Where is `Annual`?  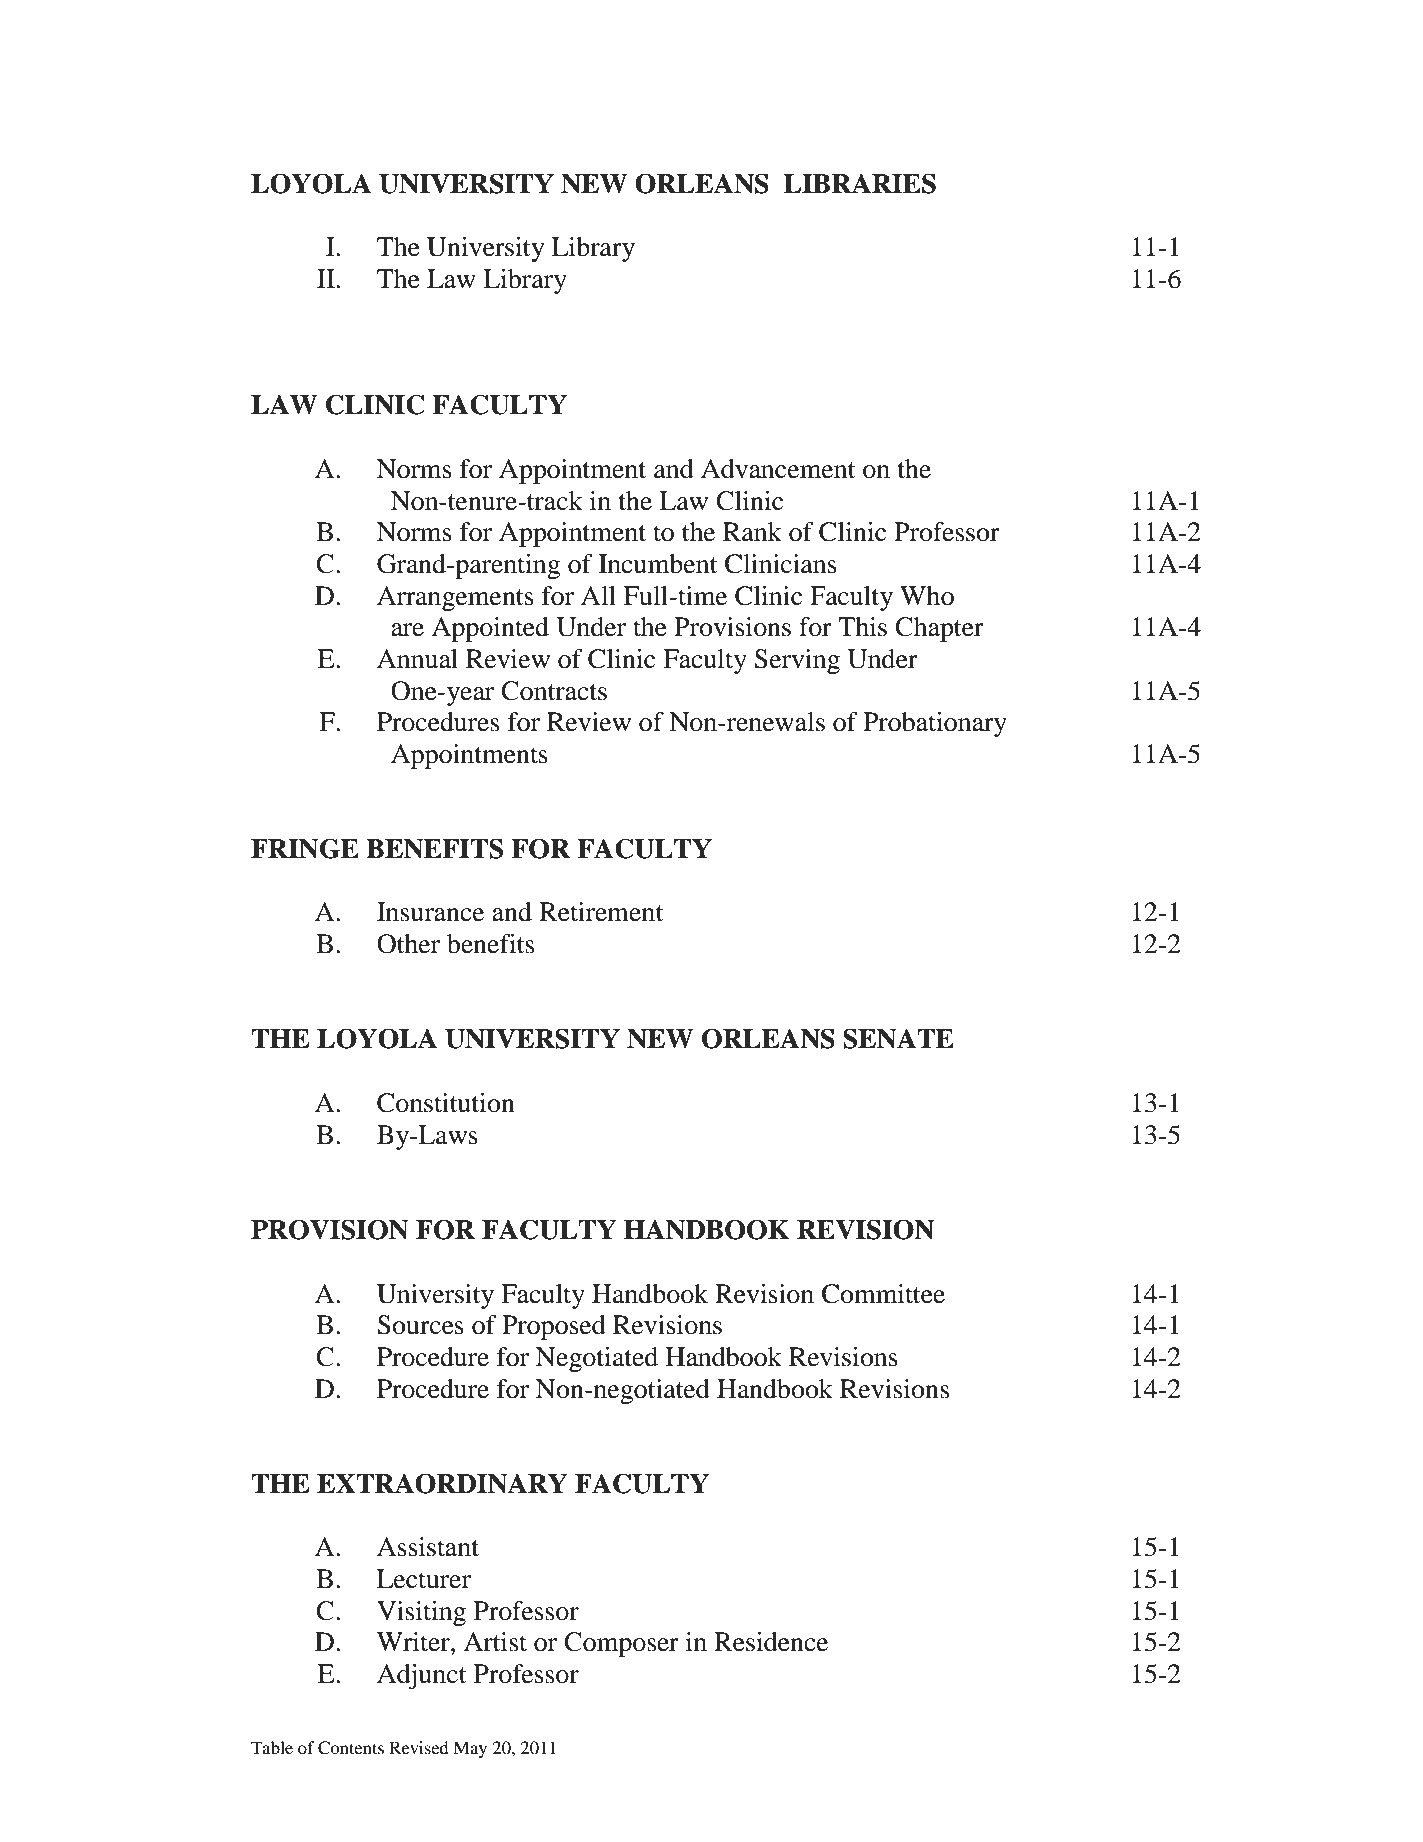 Annual is located at coordinates (417, 659).
